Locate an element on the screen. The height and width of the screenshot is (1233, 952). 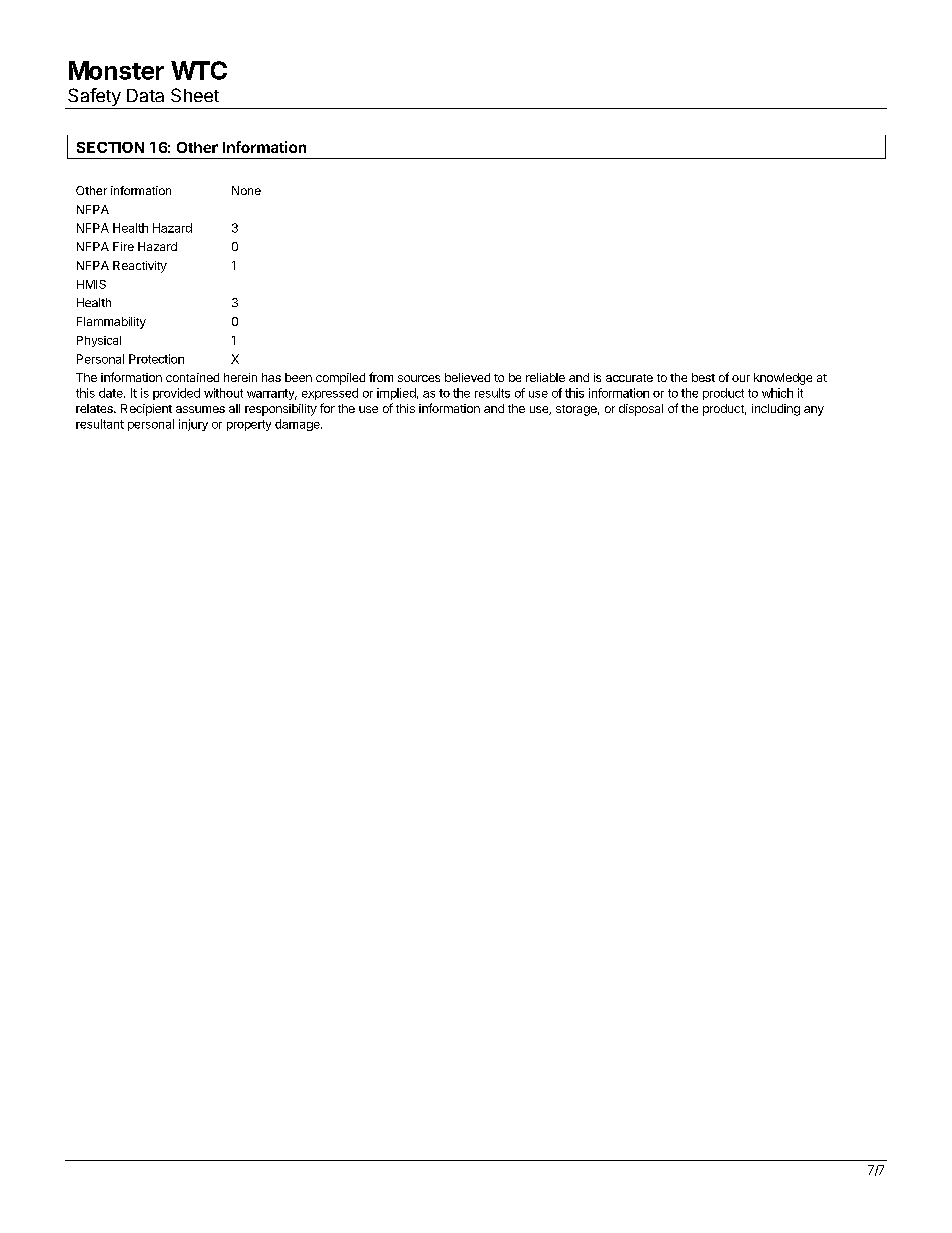
Data is located at coordinates (145, 95).
